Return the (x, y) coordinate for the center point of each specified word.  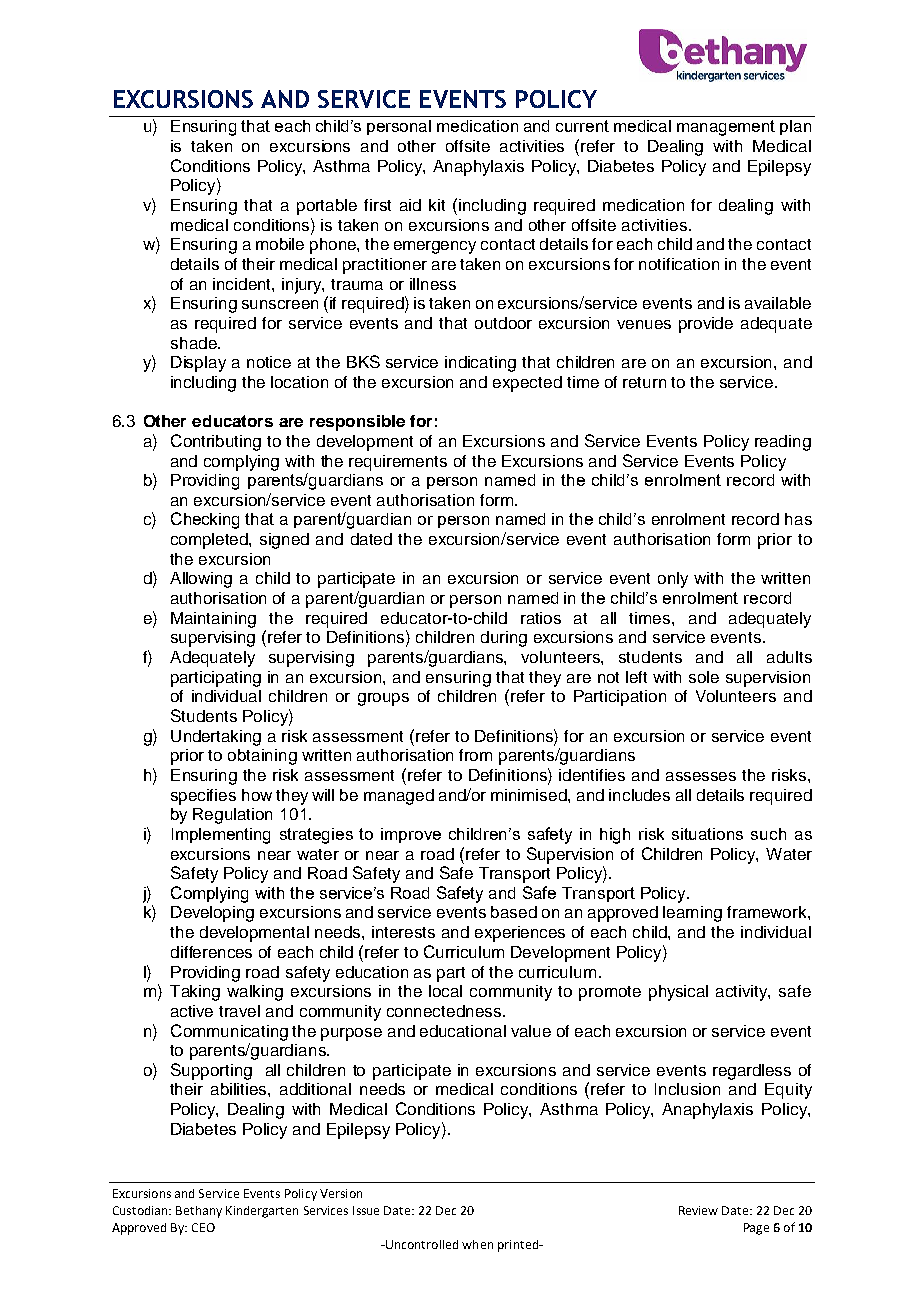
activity (743, 993)
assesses (701, 776)
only (673, 580)
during (504, 639)
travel (239, 1011)
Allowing (201, 580)
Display (198, 364)
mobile (280, 244)
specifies (203, 797)
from (475, 755)
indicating (480, 364)
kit (437, 205)
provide (706, 325)
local (445, 991)
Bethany (199, 1212)
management (726, 128)
